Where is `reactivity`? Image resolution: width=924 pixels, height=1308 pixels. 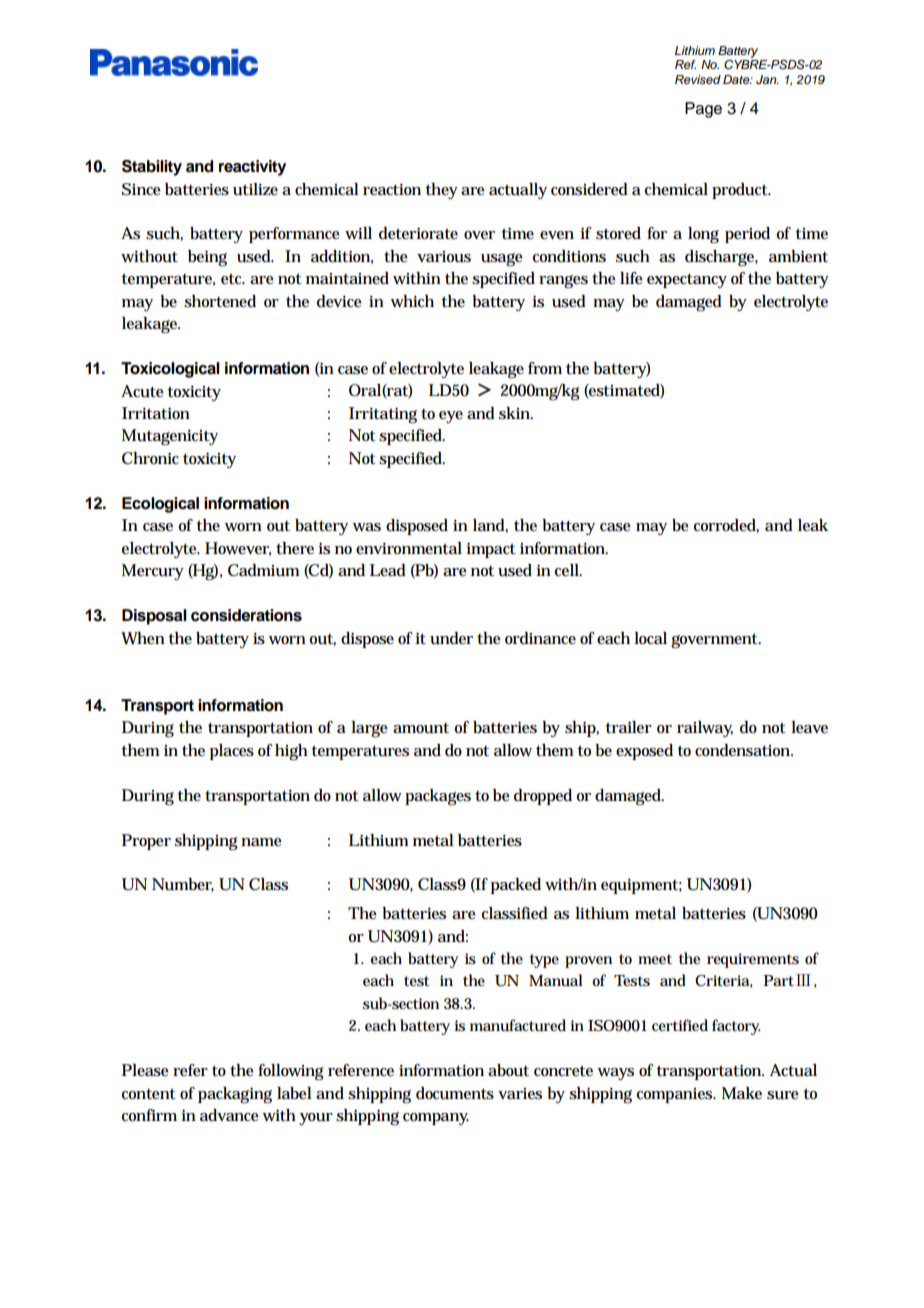
reactivity is located at coordinates (252, 168).
